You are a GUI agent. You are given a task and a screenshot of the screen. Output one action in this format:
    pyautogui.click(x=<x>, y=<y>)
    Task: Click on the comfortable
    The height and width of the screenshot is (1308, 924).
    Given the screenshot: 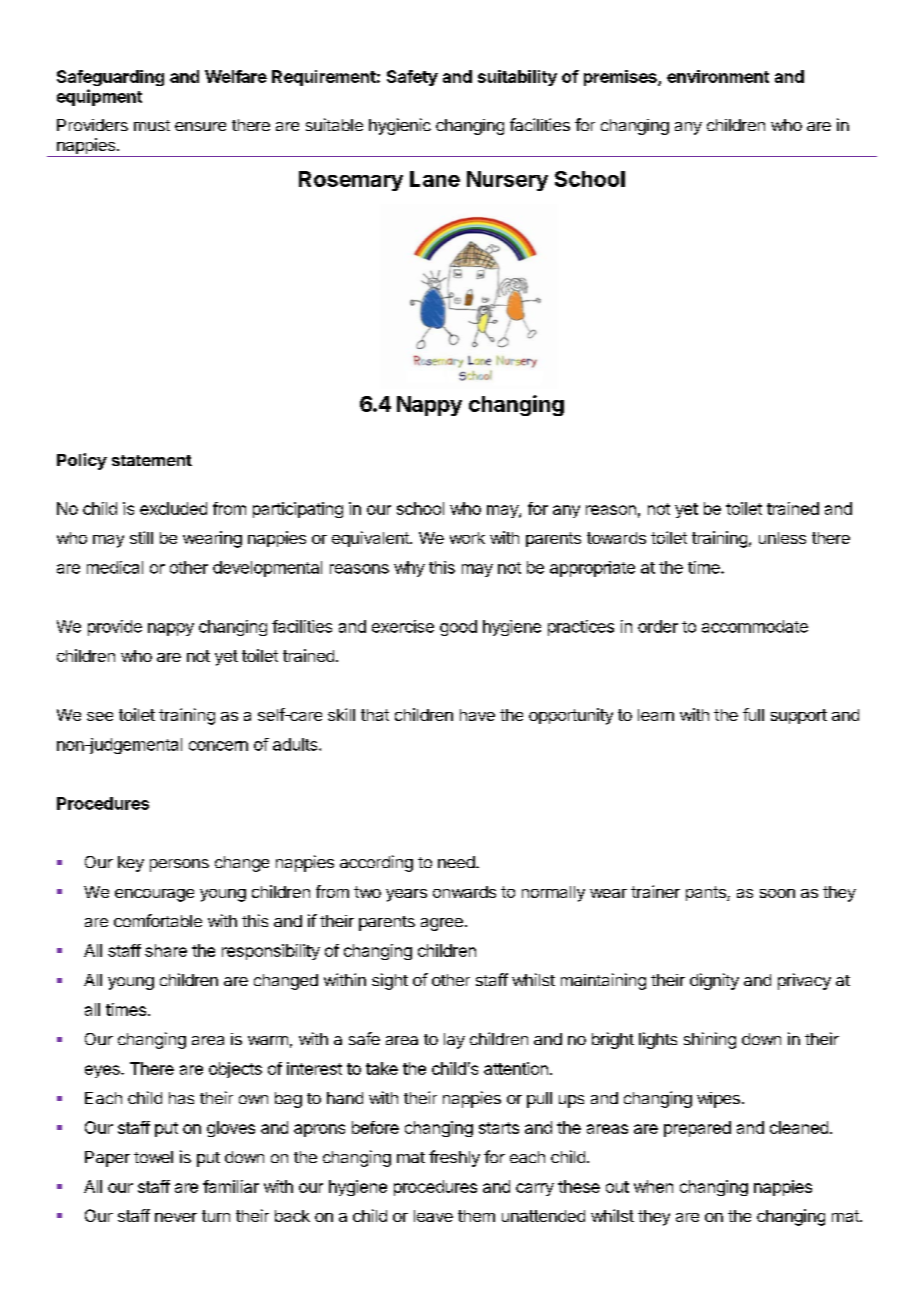 What is the action you would take?
    pyautogui.click(x=158, y=920)
